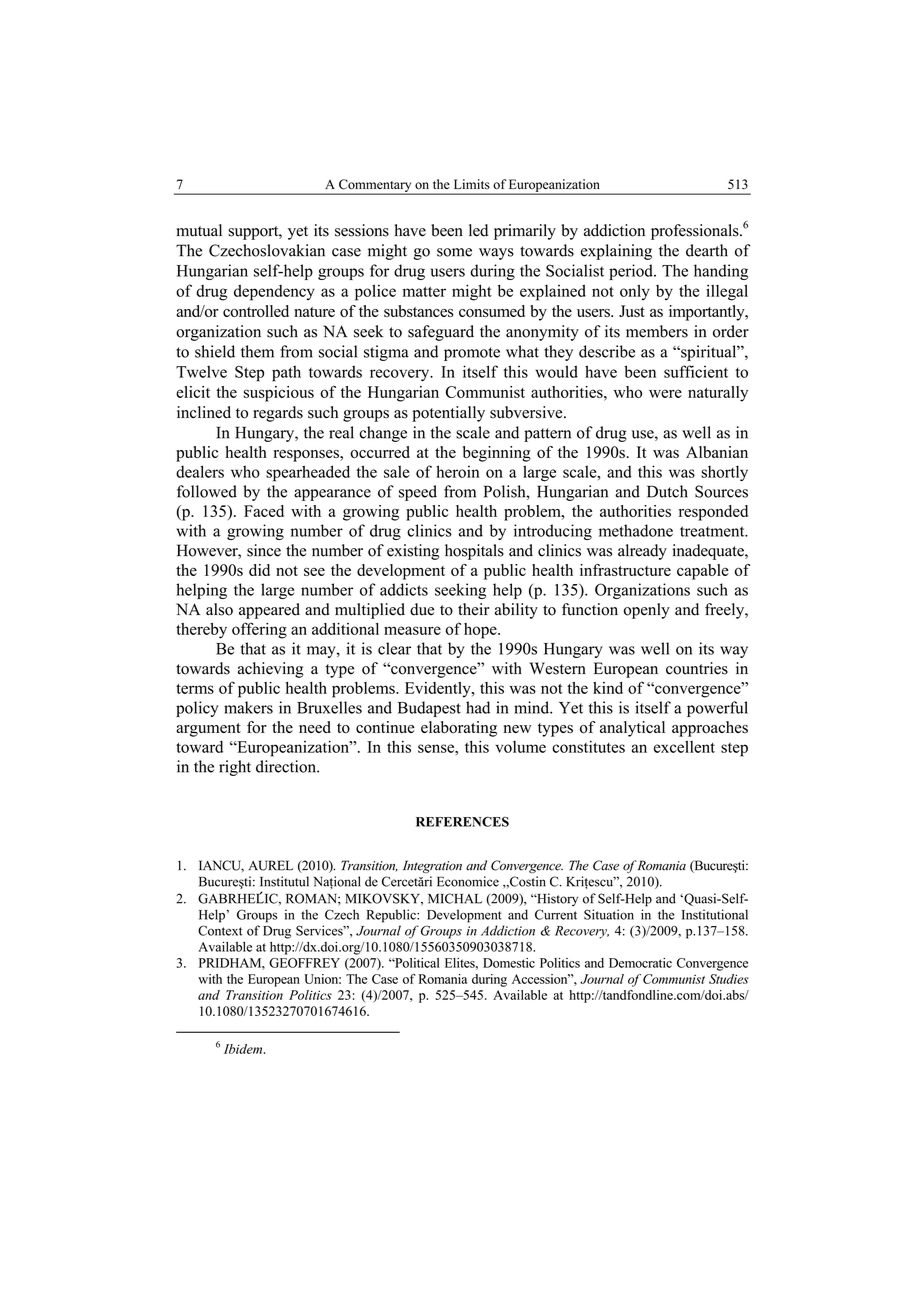 The image size is (924, 1308). What do you see at coordinates (665, 393) in the image?
I see `were` at bounding box center [665, 393].
